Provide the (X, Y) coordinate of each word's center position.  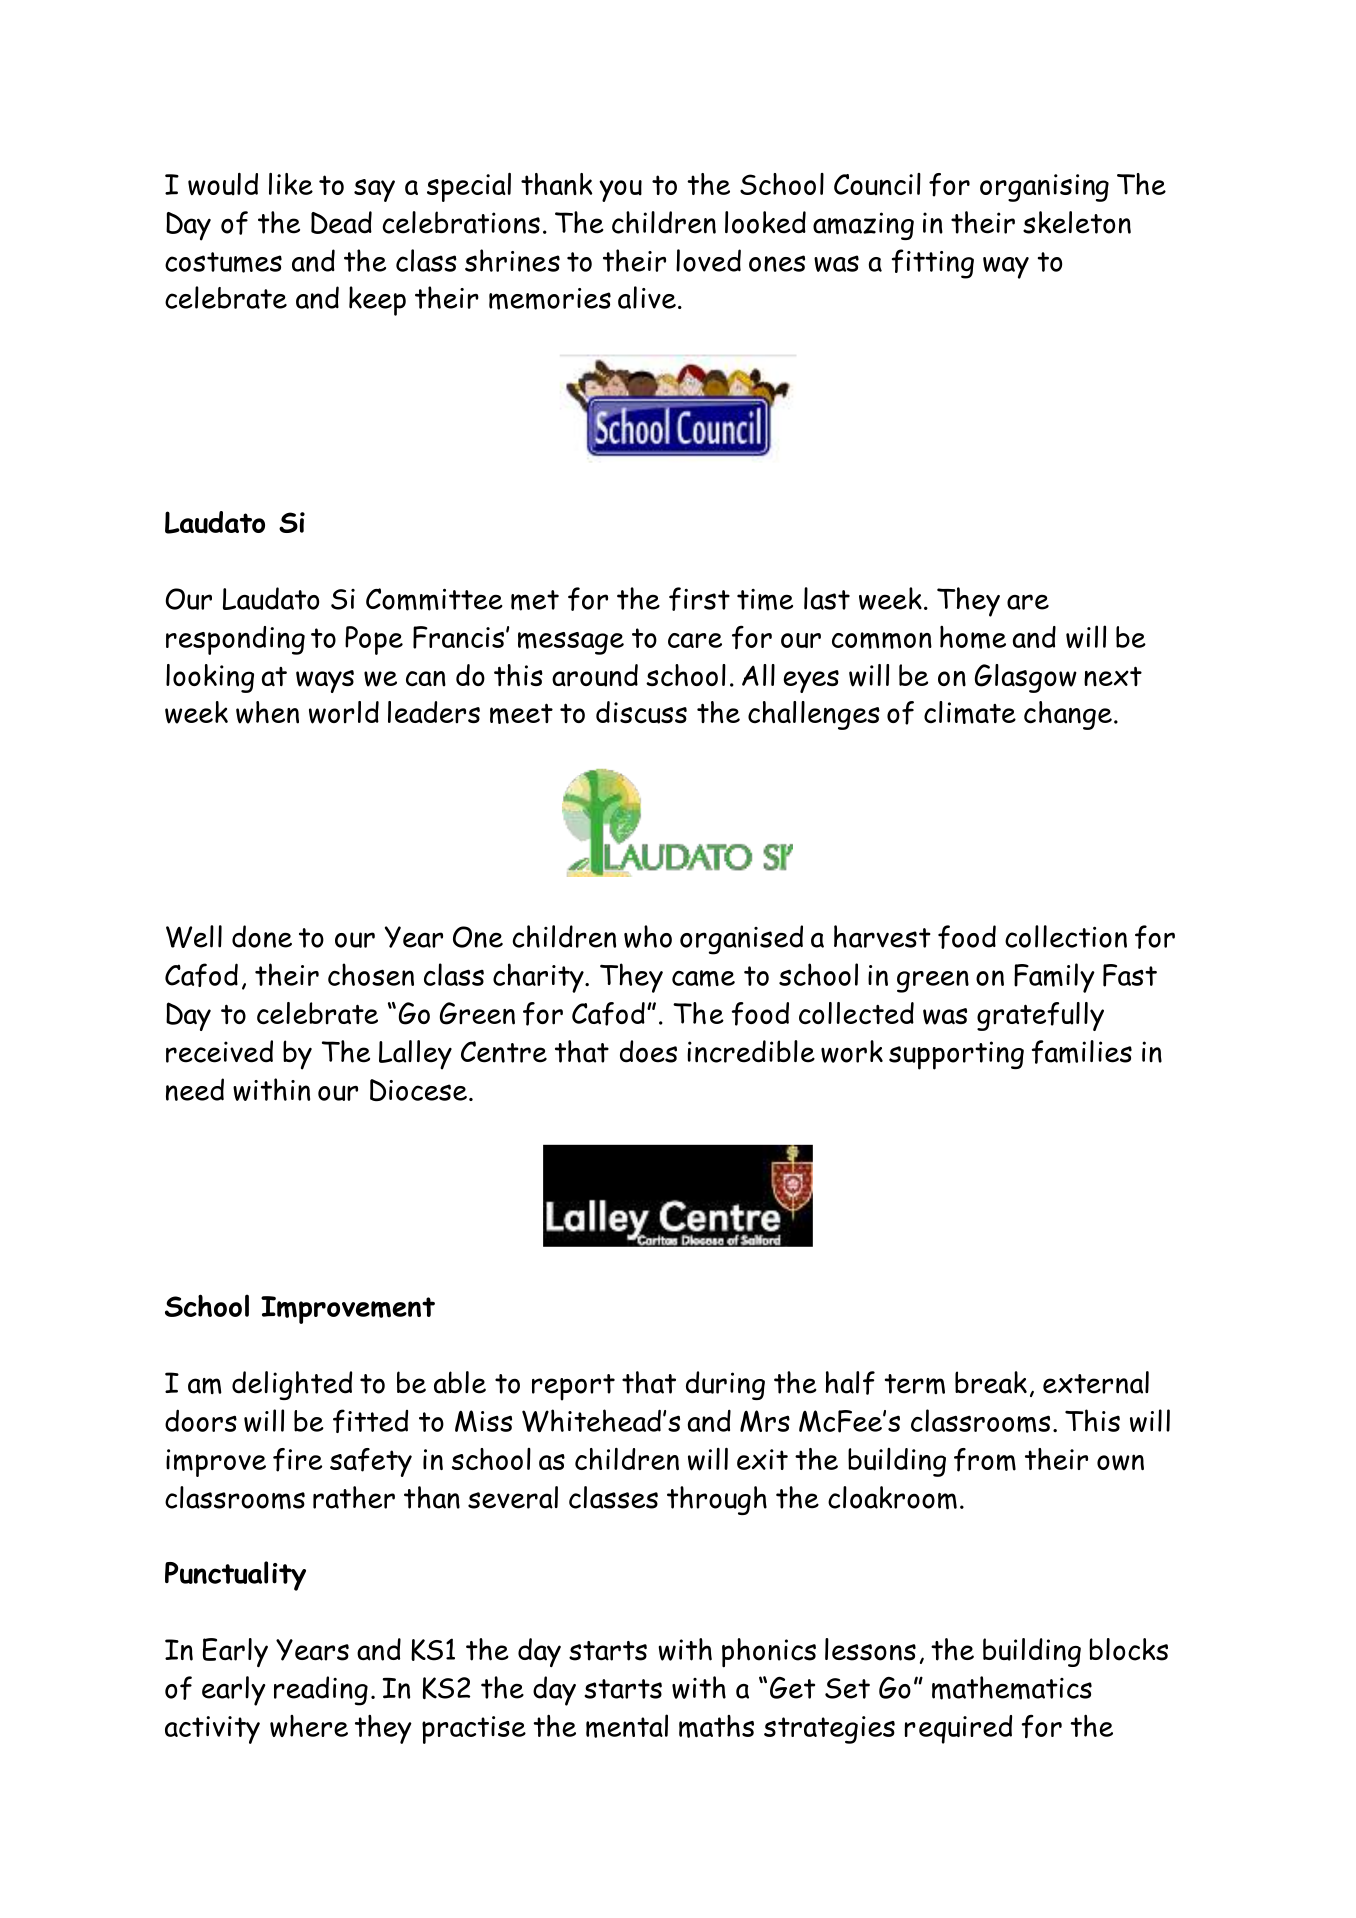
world (344, 712)
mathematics (1012, 1688)
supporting (956, 1055)
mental (627, 1726)
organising (1044, 188)
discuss (641, 712)
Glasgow (1026, 678)
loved (708, 260)
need (195, 1089)
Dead (341, 222)
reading (321, 1691)
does (648, 1051)
